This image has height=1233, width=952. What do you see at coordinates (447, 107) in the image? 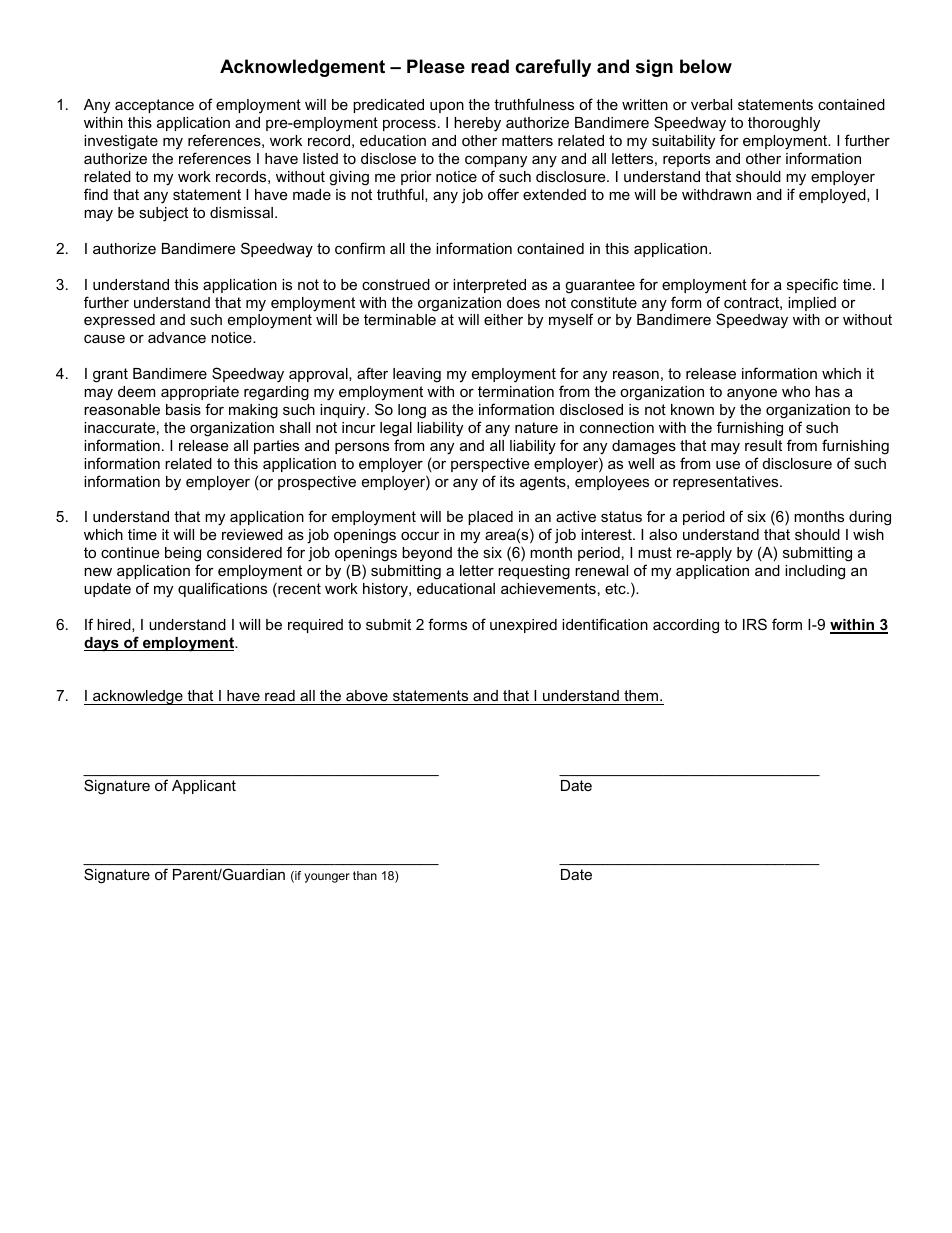
I see `upon` at bounding box center [447, 107].
